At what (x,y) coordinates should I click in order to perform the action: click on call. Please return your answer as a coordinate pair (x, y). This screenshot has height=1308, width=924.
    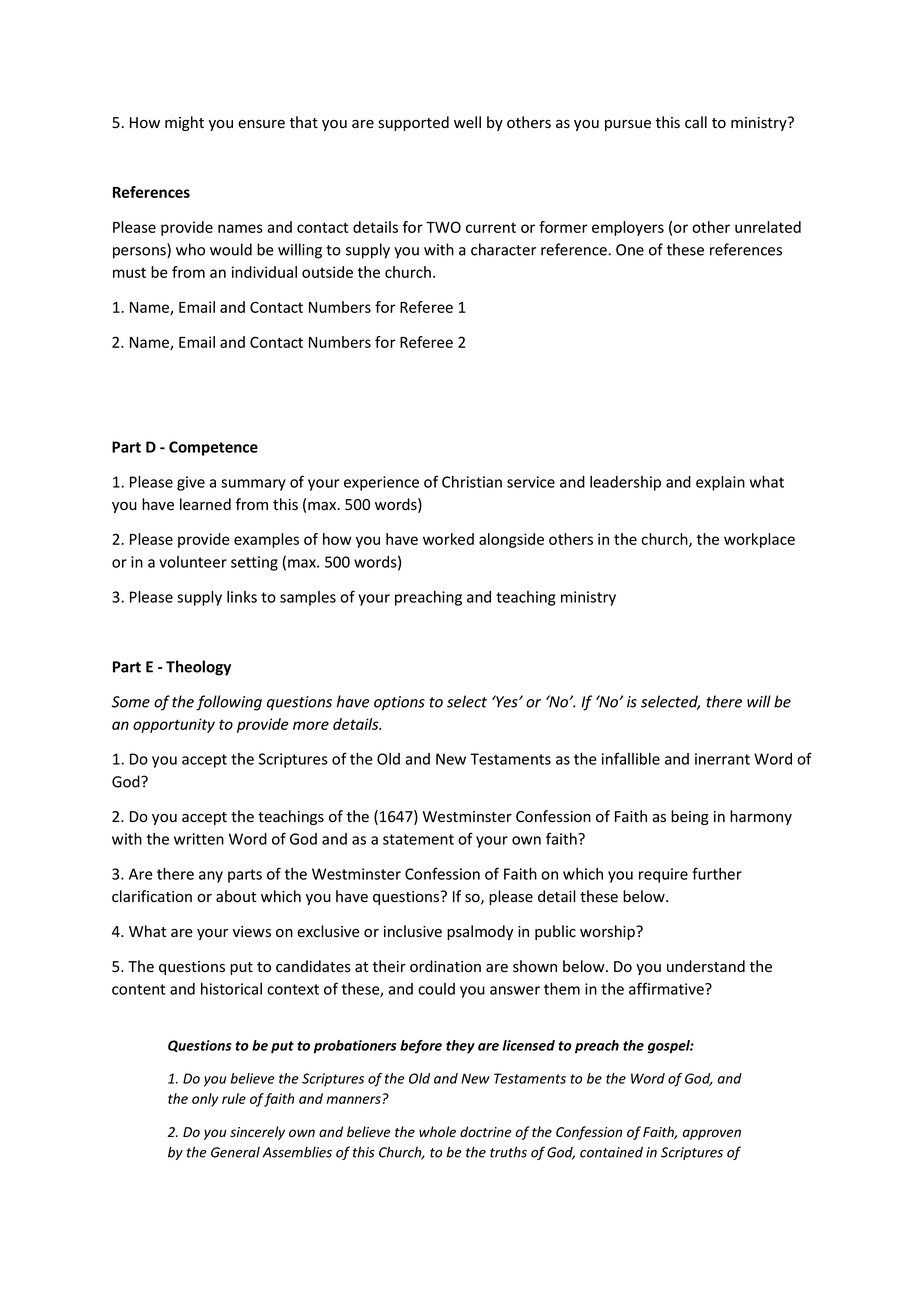
    Looking at the image, I should click on (696, 122).
